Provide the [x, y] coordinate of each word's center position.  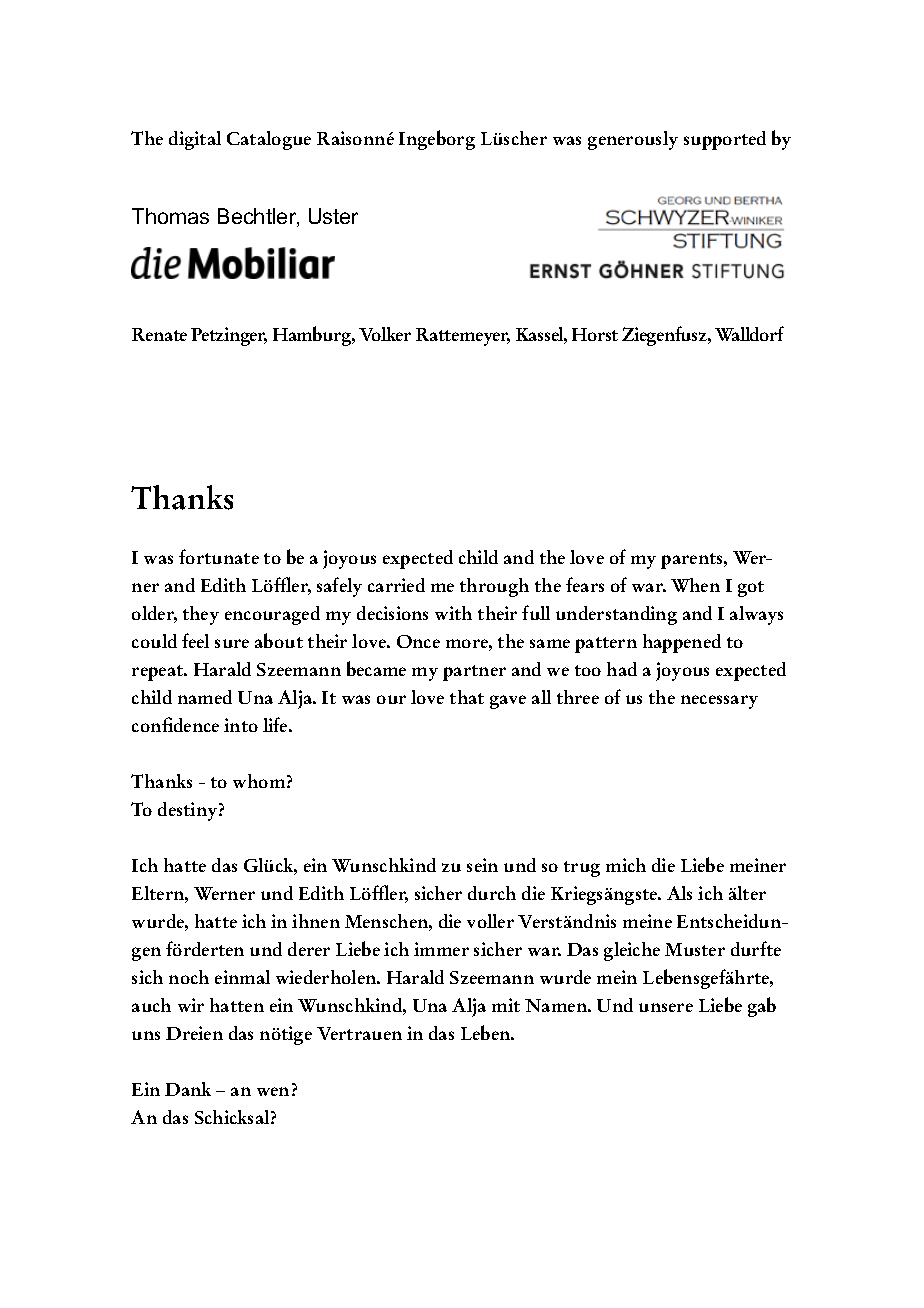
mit [506, 1005]
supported [725, 140]
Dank [188, 1089]
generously [633, 140]
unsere [666, 1007]
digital [195, 140]
